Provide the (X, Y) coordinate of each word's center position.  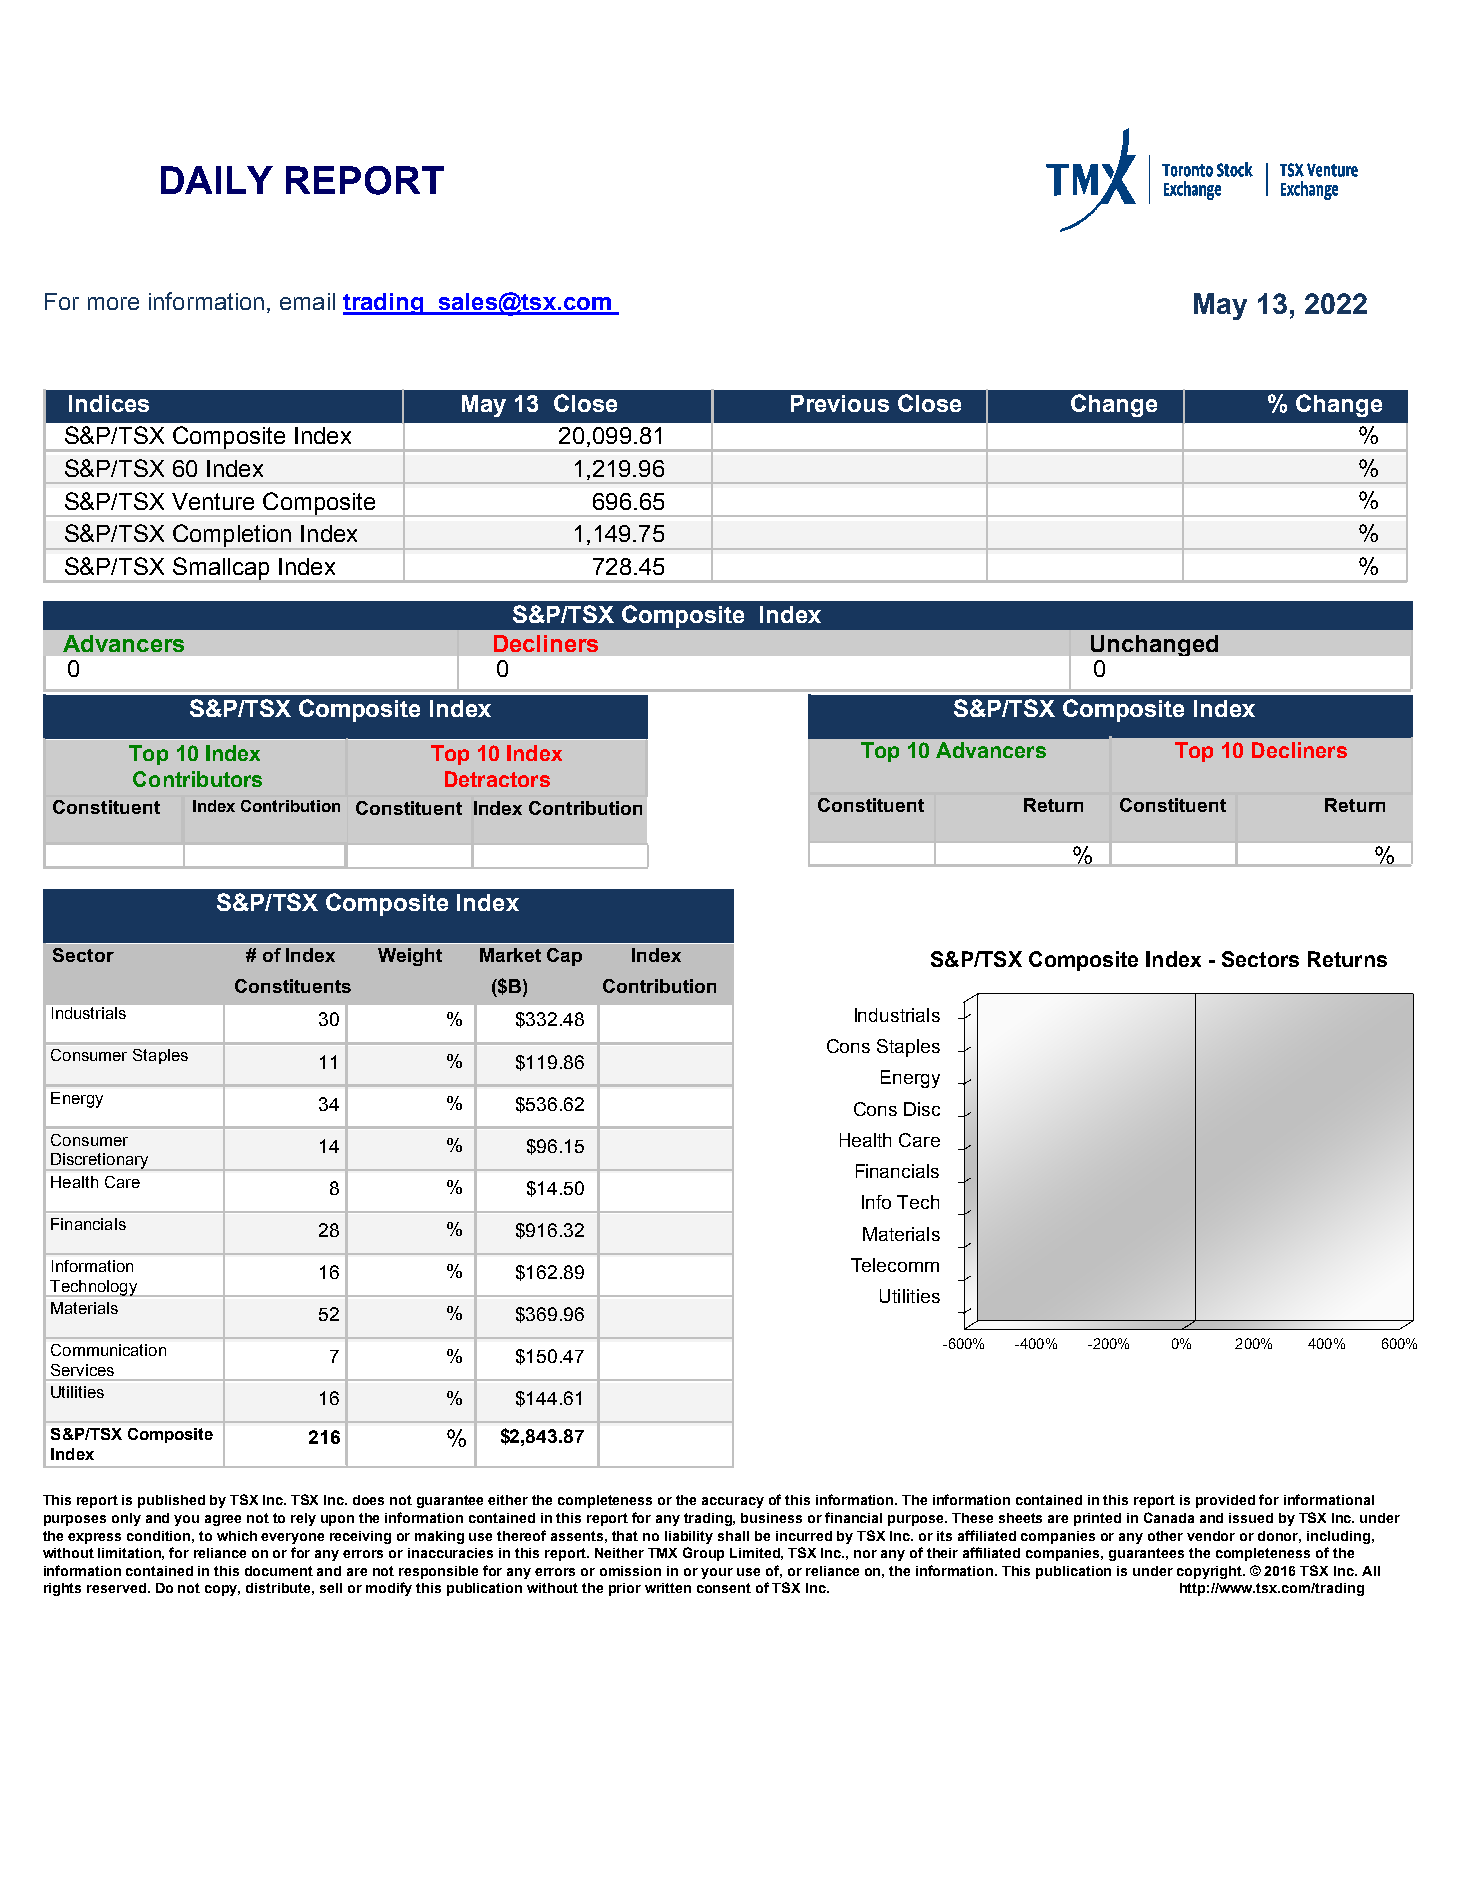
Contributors (197, 779)
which (237, 1536)
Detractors (497, 779)
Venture (213, 501)
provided (1225, 1501)
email (307, 301)
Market (510, 955)
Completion (232, 536)
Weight (410, 957)
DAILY (217, 180)
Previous (840, 403)
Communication (108, 1350)
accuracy (733, 1502)
